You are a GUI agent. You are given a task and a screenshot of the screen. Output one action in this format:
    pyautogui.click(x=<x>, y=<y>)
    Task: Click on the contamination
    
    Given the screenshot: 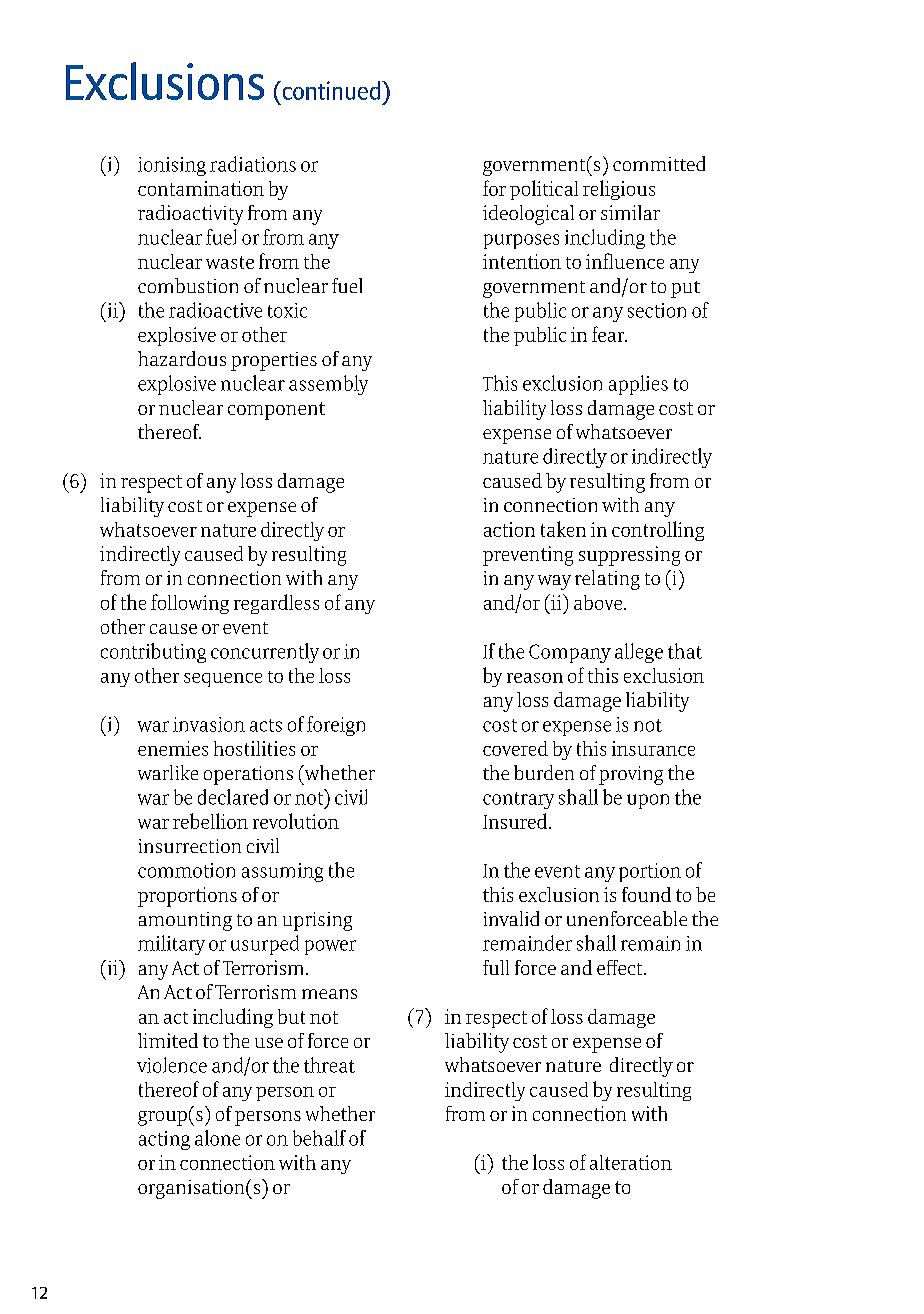 What is the action you would take?
    pyautogui.click(x=201, y=188)
